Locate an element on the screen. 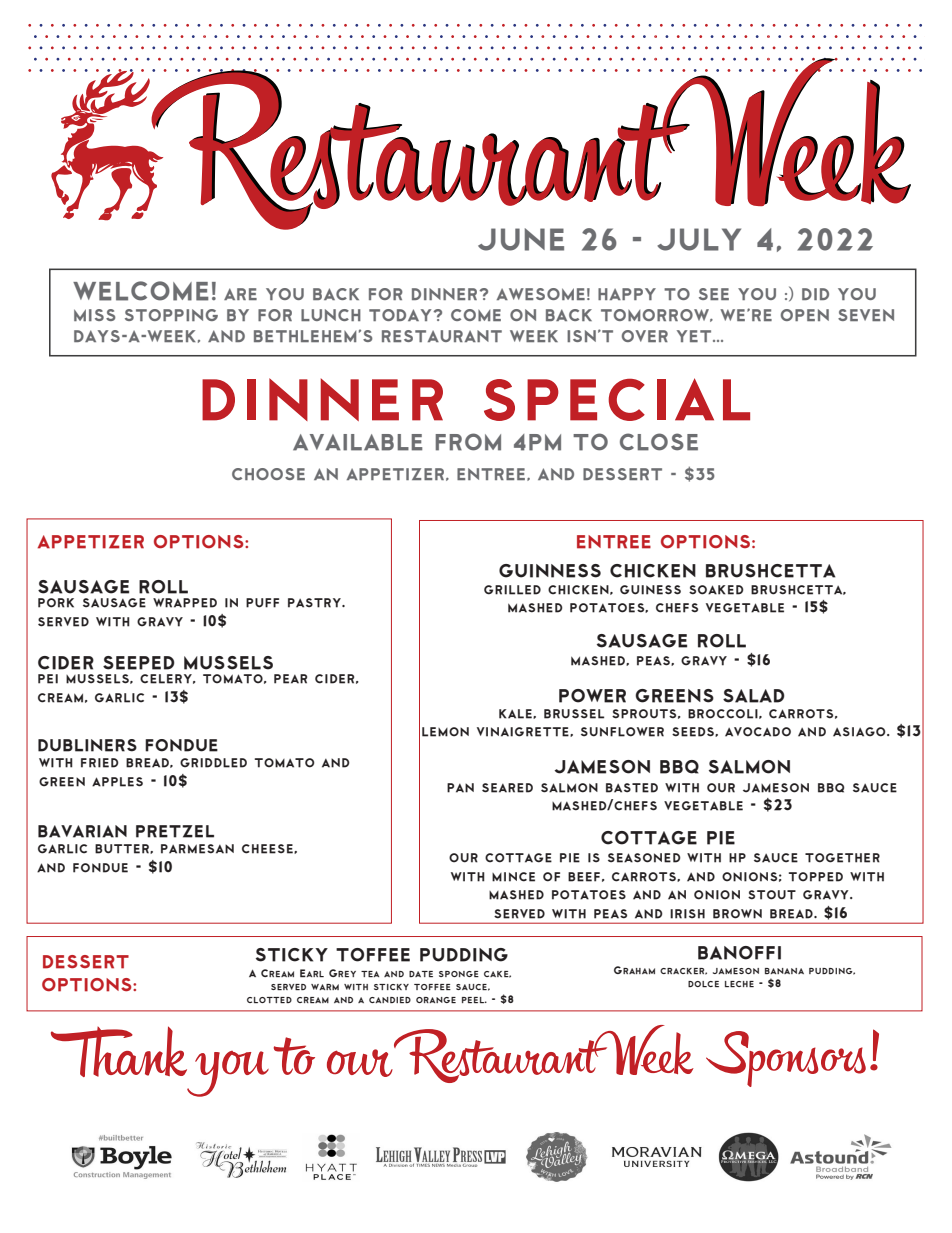 The image size is (952, 1233). date is located at coordinates (421, 974).
